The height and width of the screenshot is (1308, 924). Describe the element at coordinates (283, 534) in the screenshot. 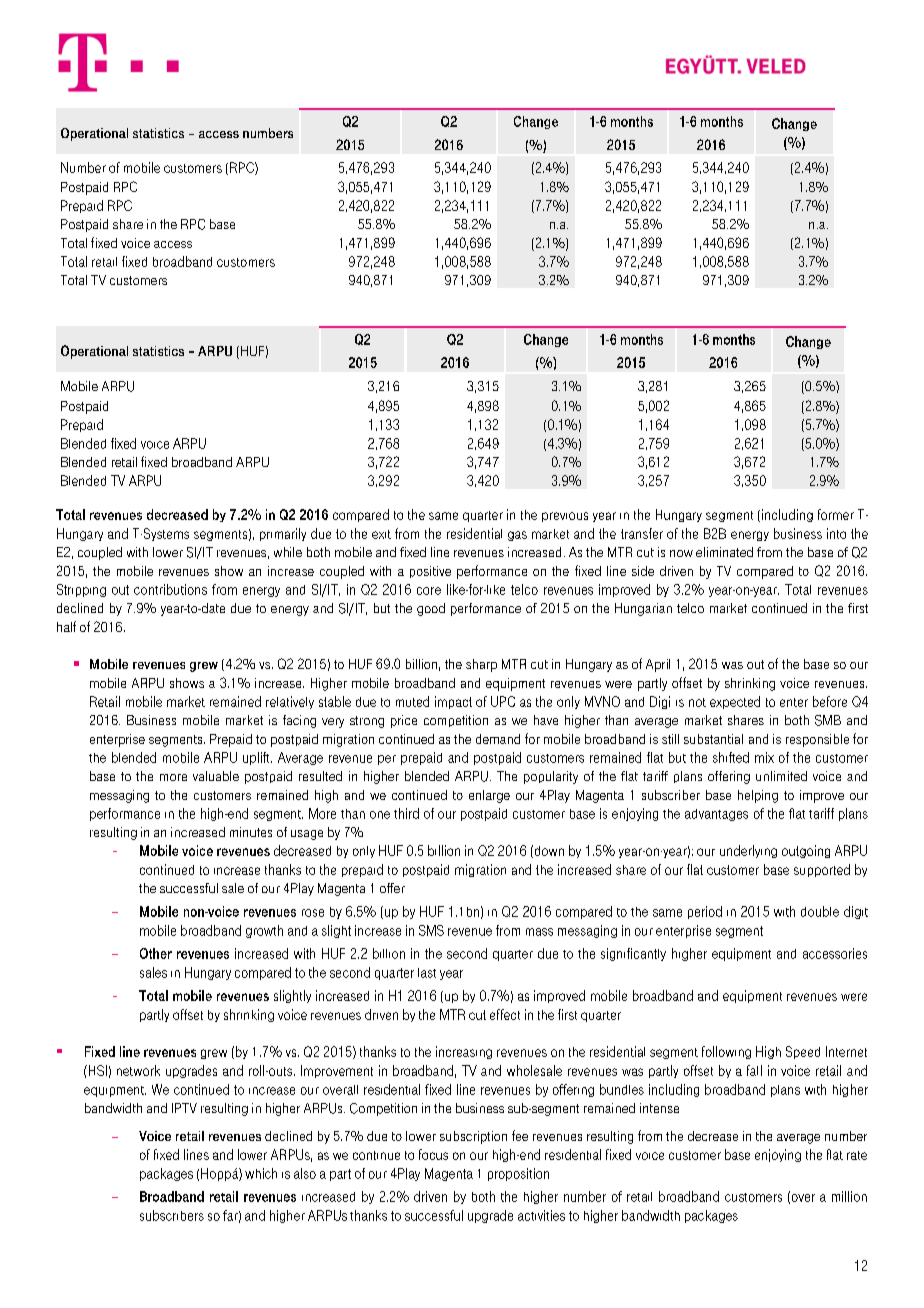

I see `primarily` at that location.
